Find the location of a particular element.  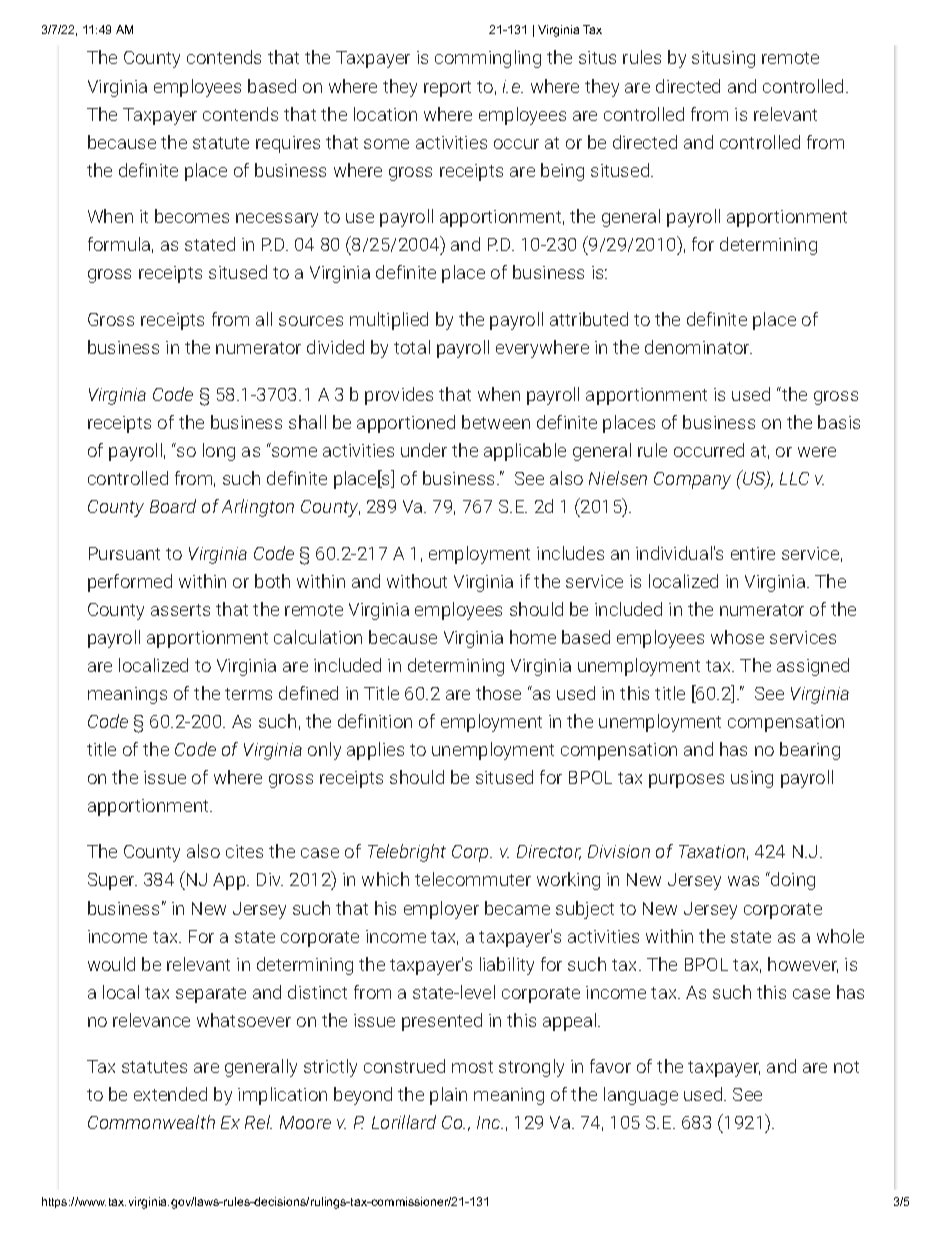

plain is located at coordinates (448, 1096).
